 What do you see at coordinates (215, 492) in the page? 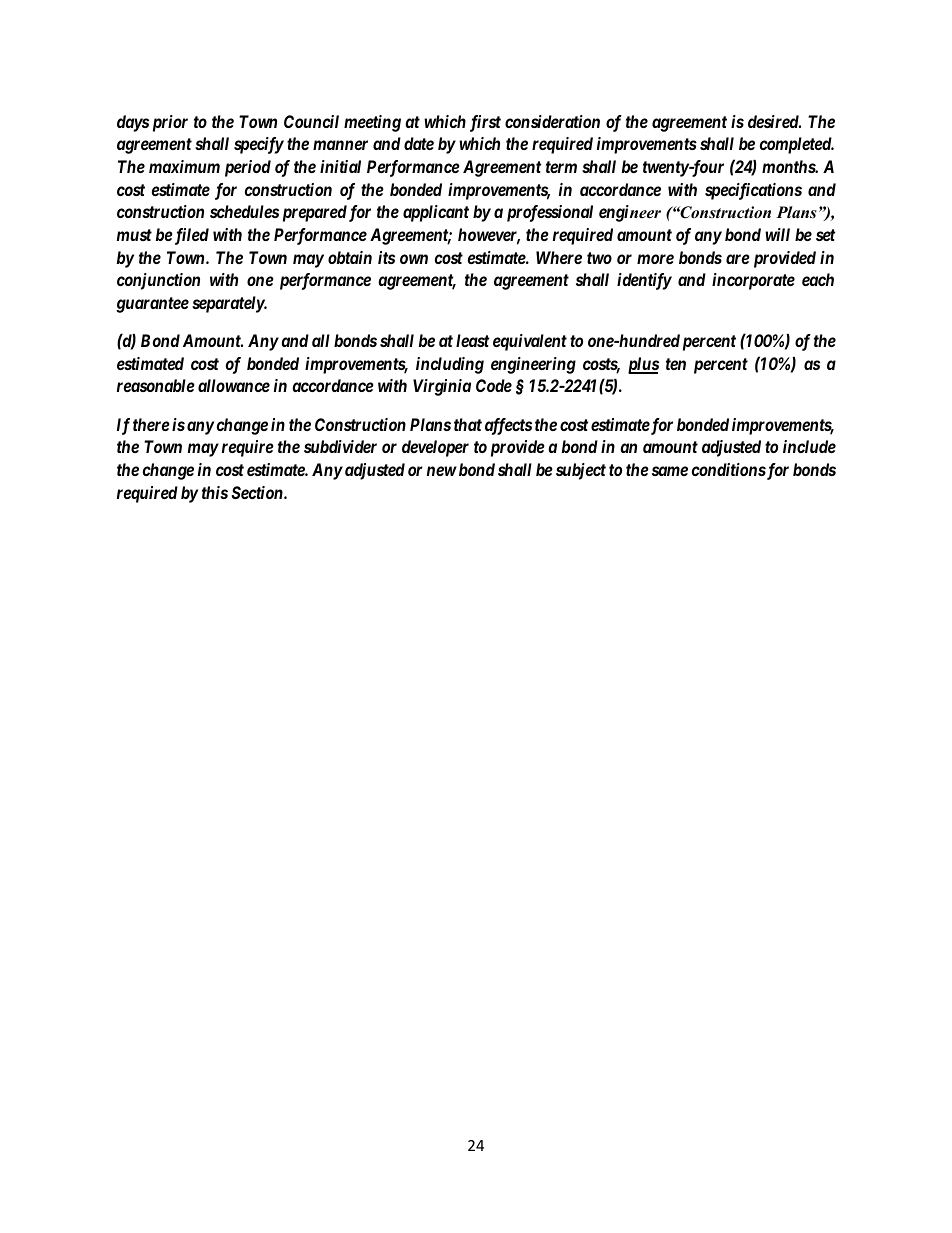
I see `this` at bounding box center [215, 492].
